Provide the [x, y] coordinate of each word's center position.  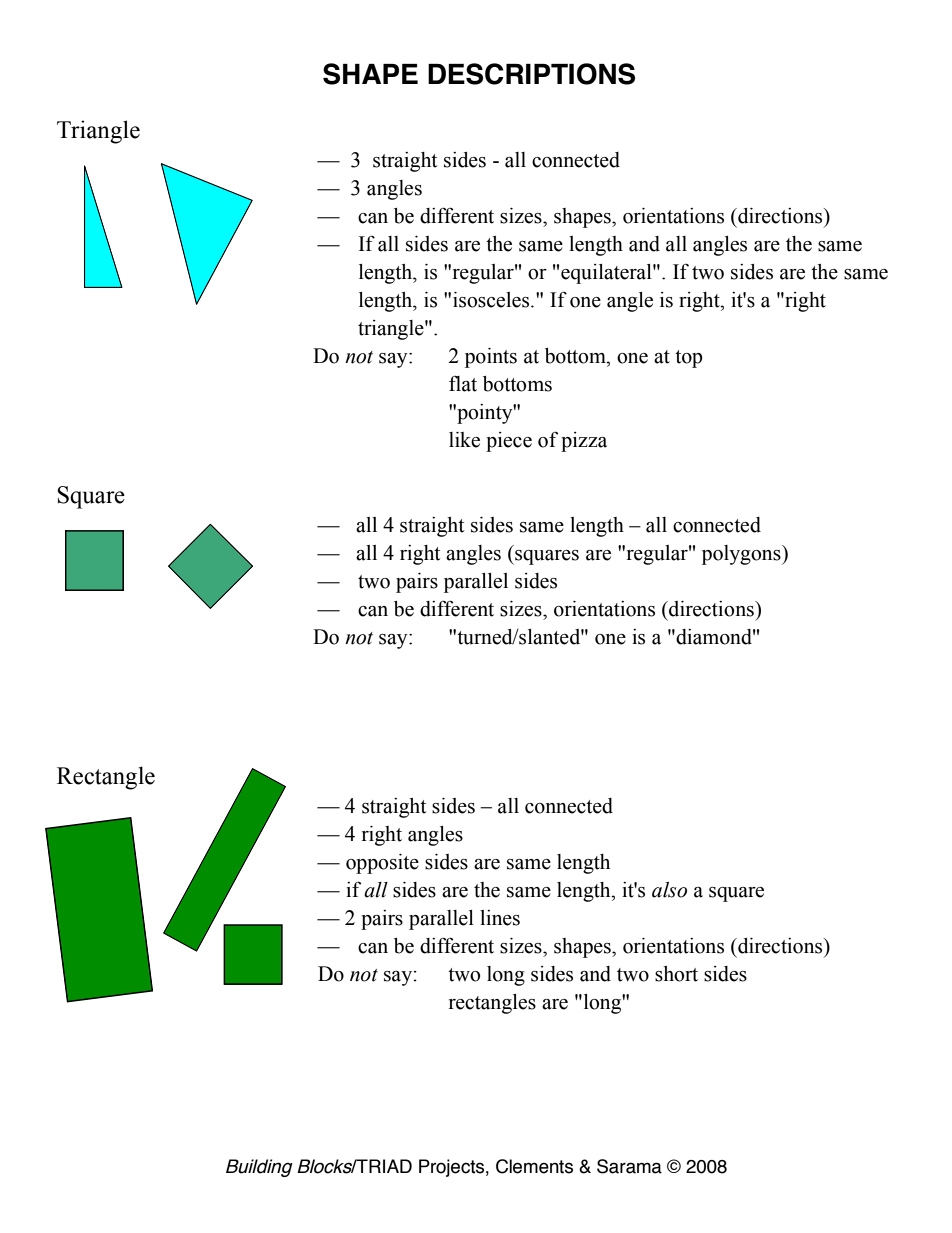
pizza [584, 442]
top [689, 359]
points [491, 358]
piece [509, 442]
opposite [382, 864]
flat [463, 384]
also [669, 890]
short [676, 974]
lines [500, 918]
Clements [534, 1166]
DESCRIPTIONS [531, 74]
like [464, 440]
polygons [742, 555]
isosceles [492, 300]
